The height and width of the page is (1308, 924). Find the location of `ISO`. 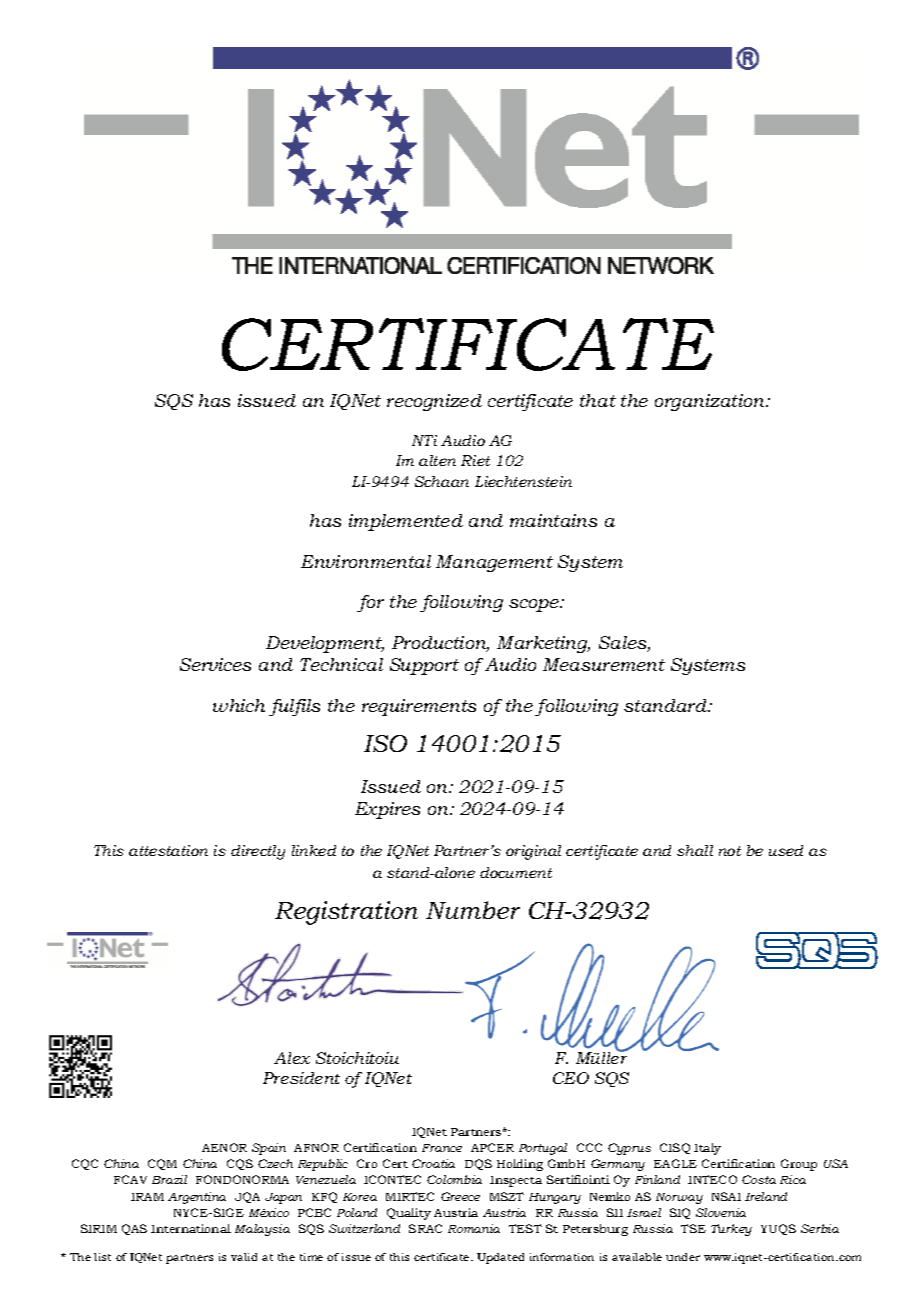

ISO is located at coordinates (385, 743).
